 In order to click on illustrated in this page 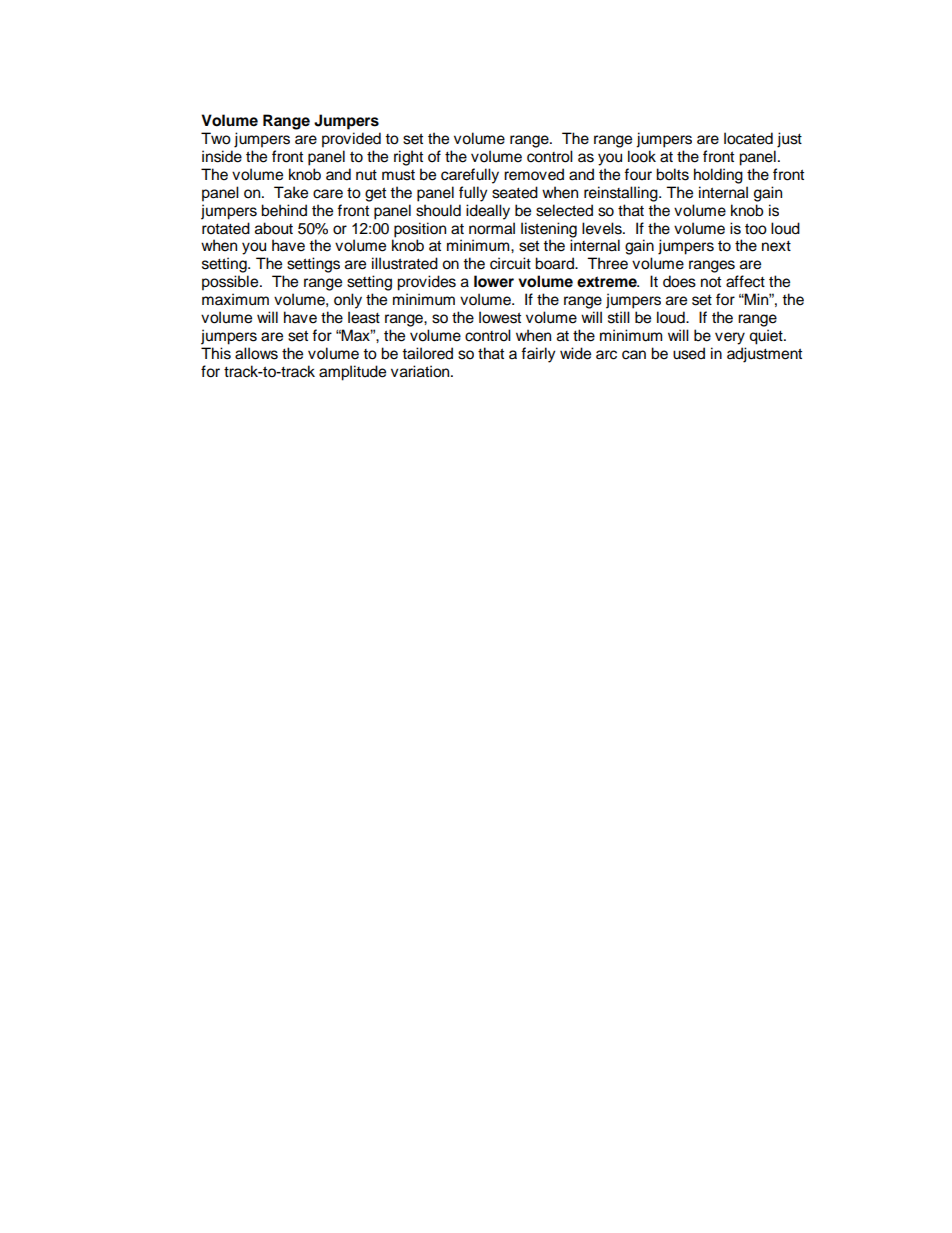, I will do `click(405, 263)`.
